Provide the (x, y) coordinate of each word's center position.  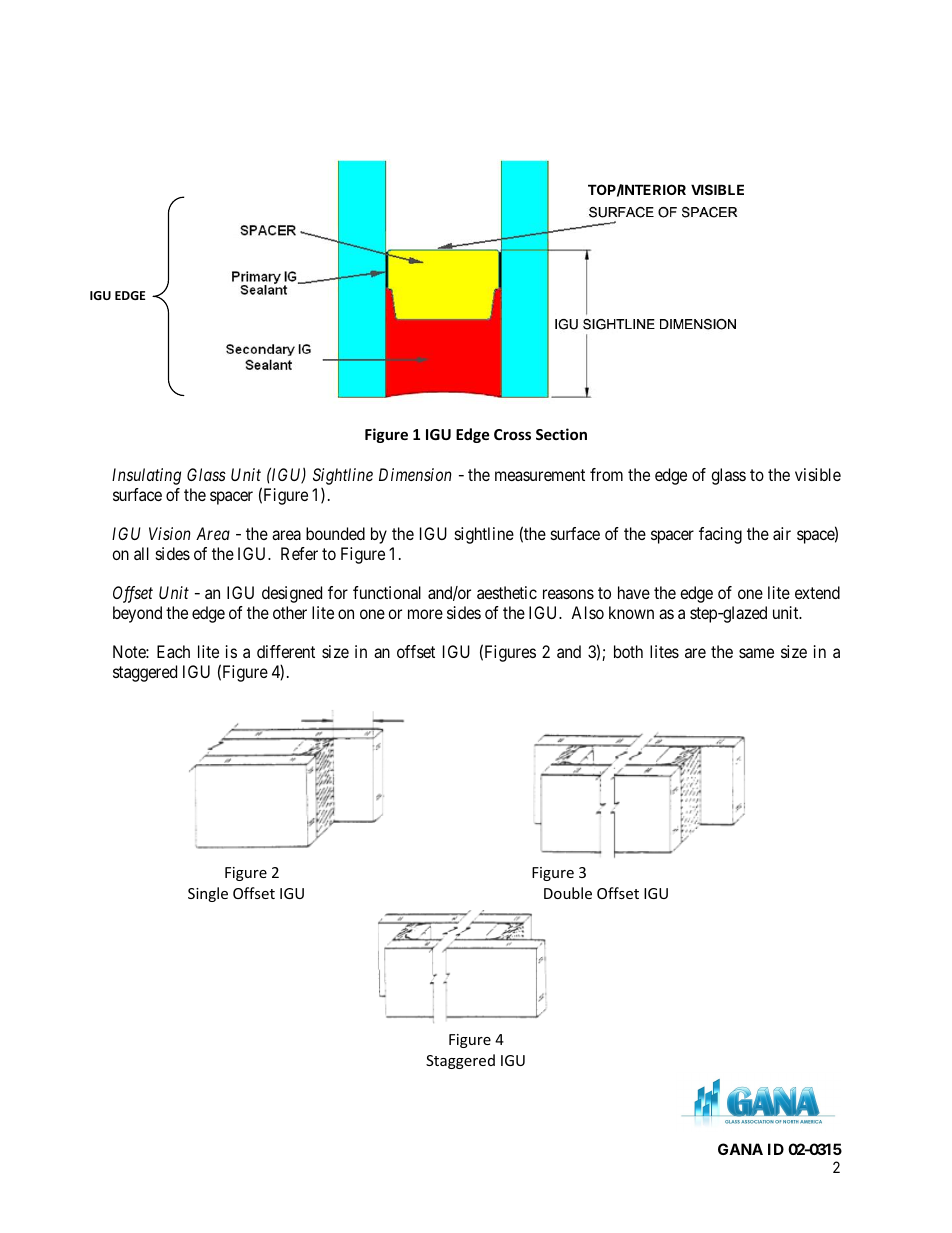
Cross (512, 434)
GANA (740, 1149)
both (628, 651)
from (606, 474)
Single (208, 894)
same (756, 653)
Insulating (146, 476)
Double (568, 893)
